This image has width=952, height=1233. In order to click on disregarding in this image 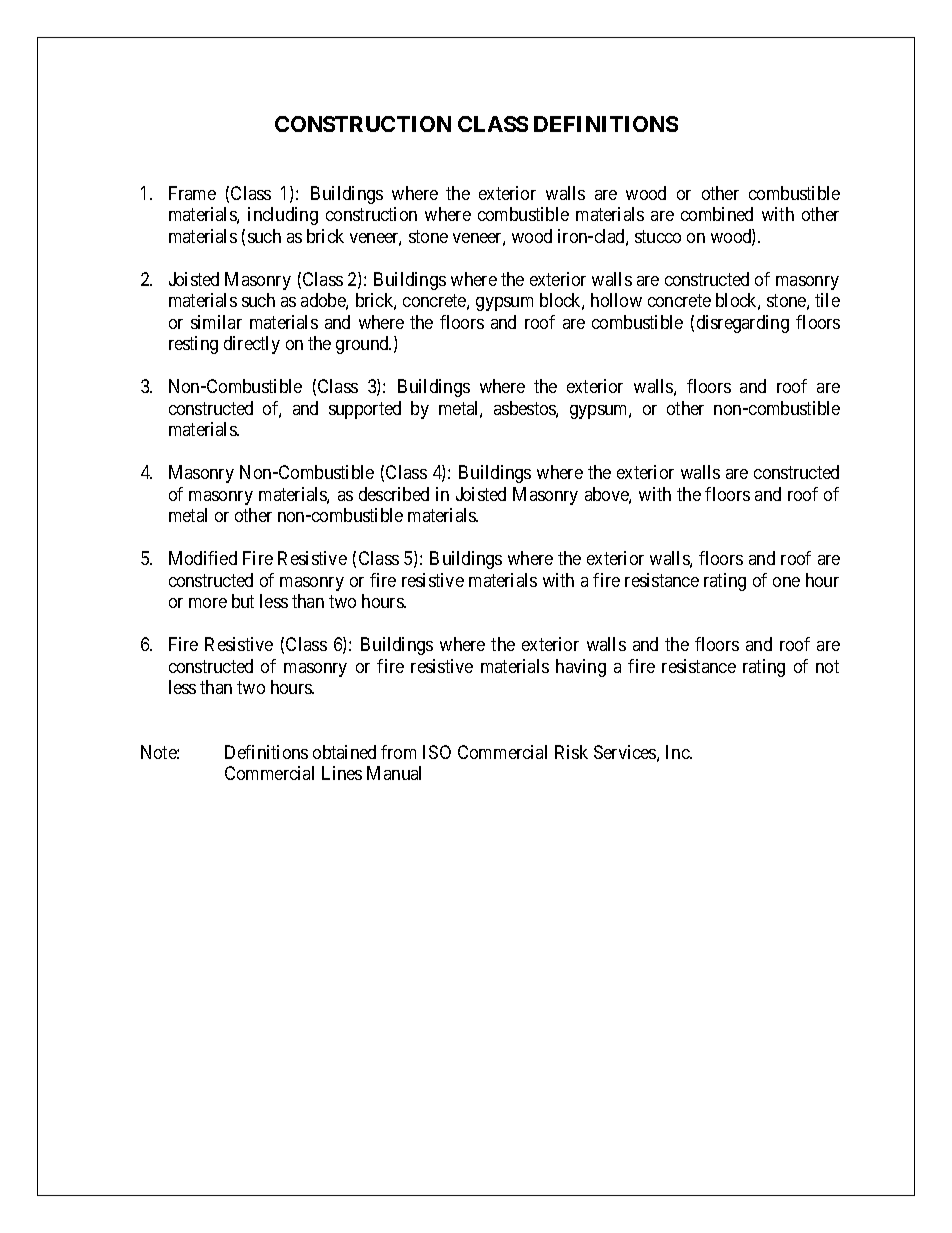, I will do `click(743, 324)`.
